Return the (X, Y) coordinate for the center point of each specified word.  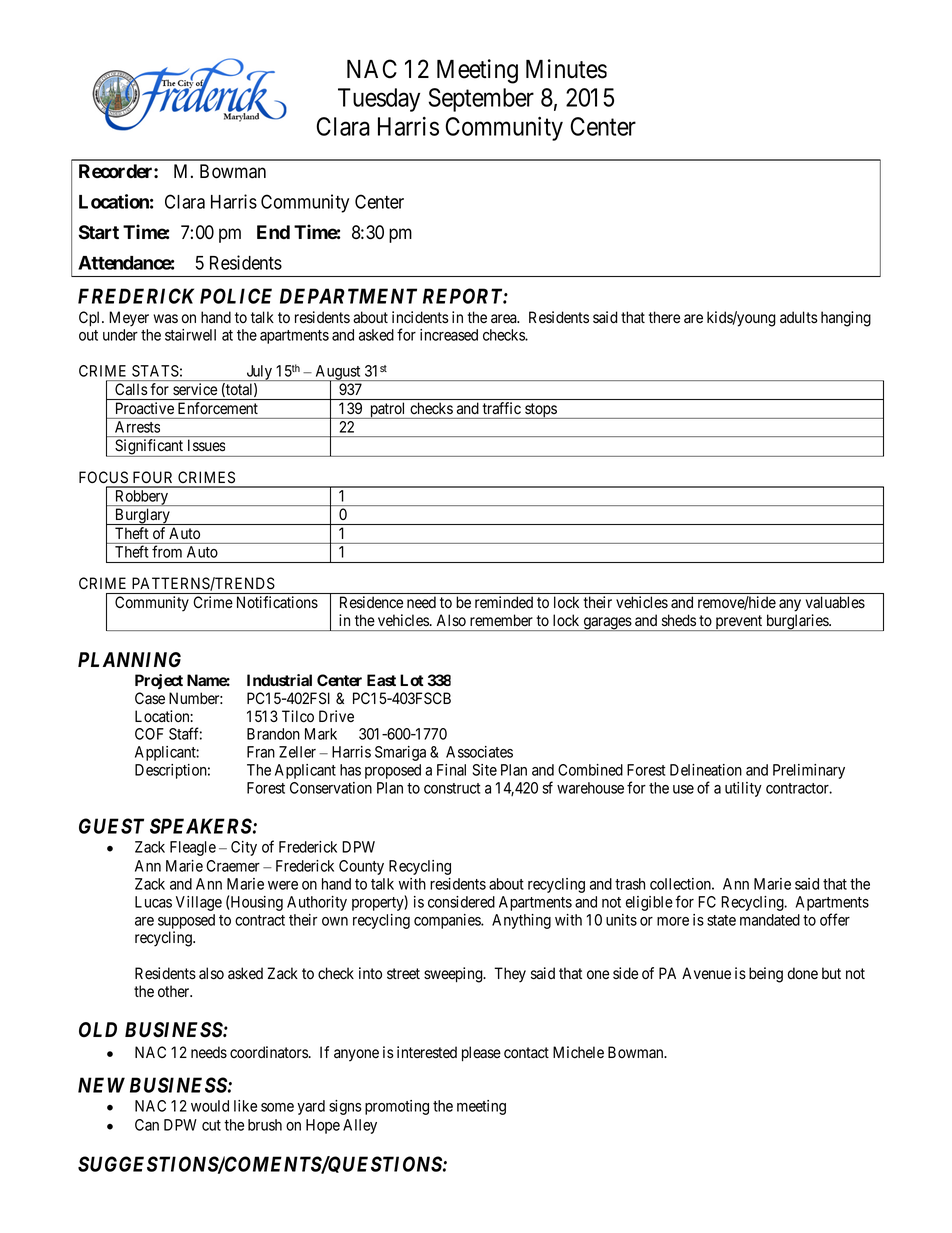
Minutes (566, 69)
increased (449, 335)
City (244, 848)
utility (743, 789)
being (766, 975)
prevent (739, 623)
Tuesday (379, 100)
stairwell (190, 335)
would (210, 1106)
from (167, 551)
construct (452, 788)
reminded (504, 602)
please (481, 1054)
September (481, 100)
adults (799, 317)
